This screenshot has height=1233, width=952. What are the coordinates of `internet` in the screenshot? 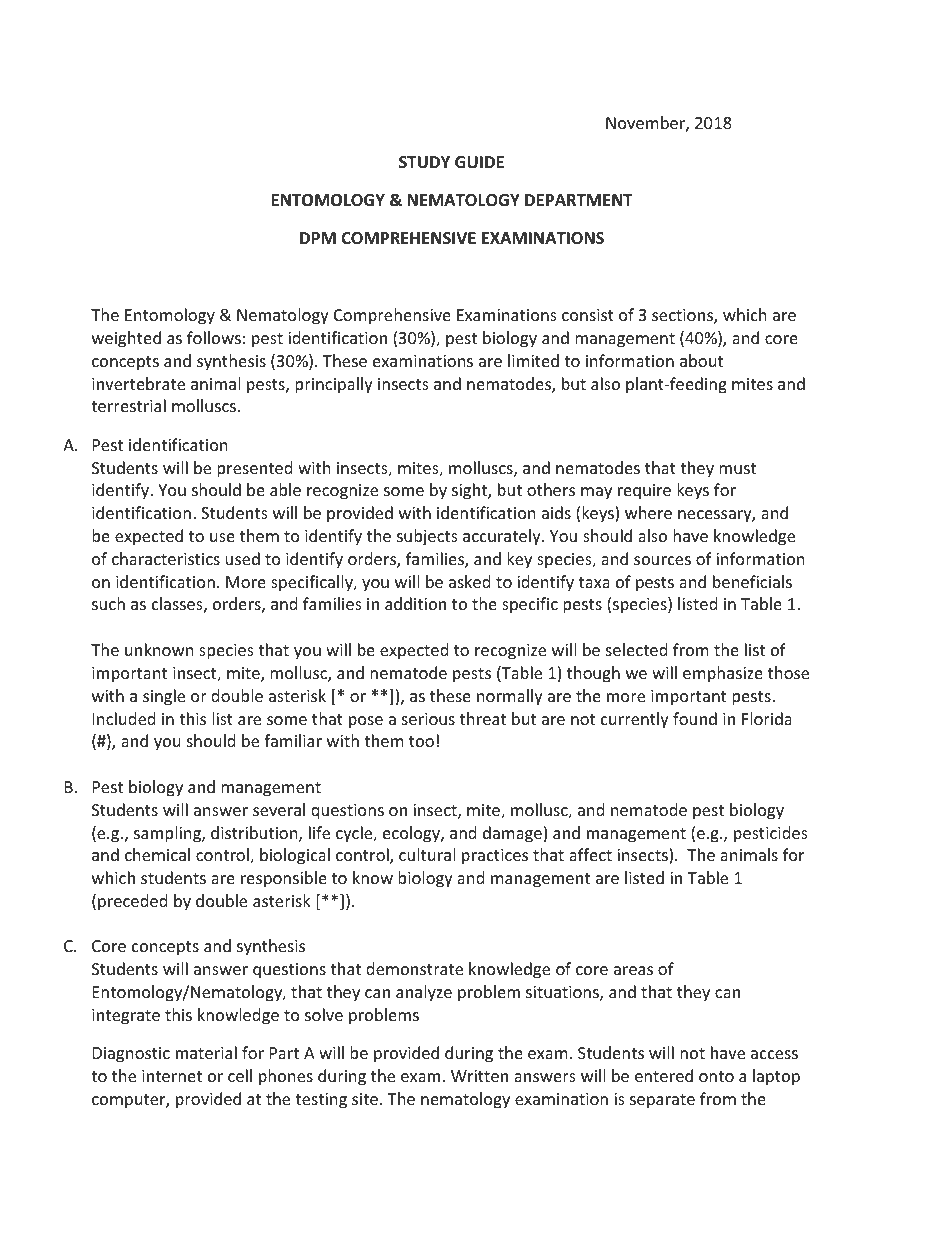 It's located at (172, 1076).
